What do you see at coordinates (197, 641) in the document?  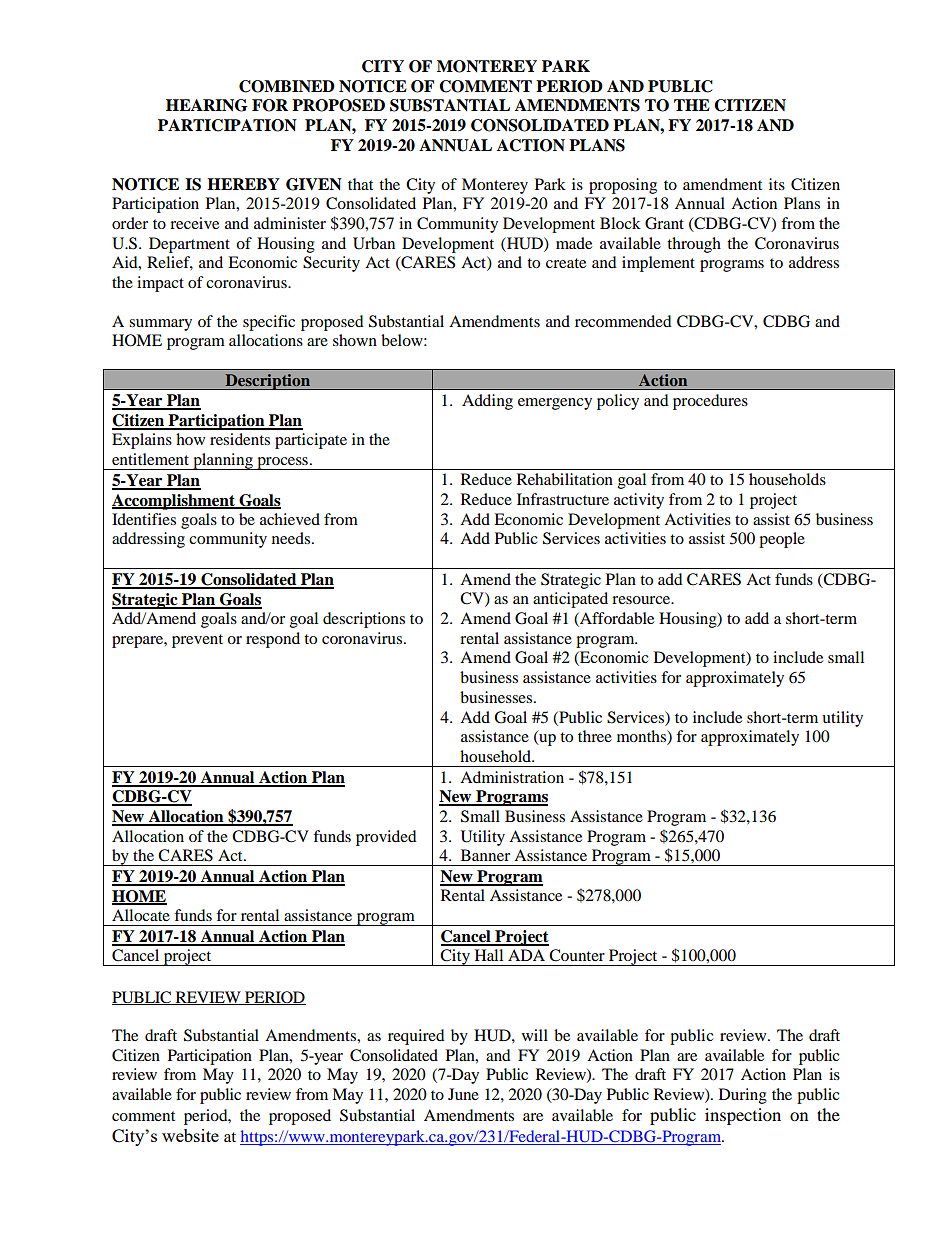 I see `prevent` at bounding box center [197, 641].
